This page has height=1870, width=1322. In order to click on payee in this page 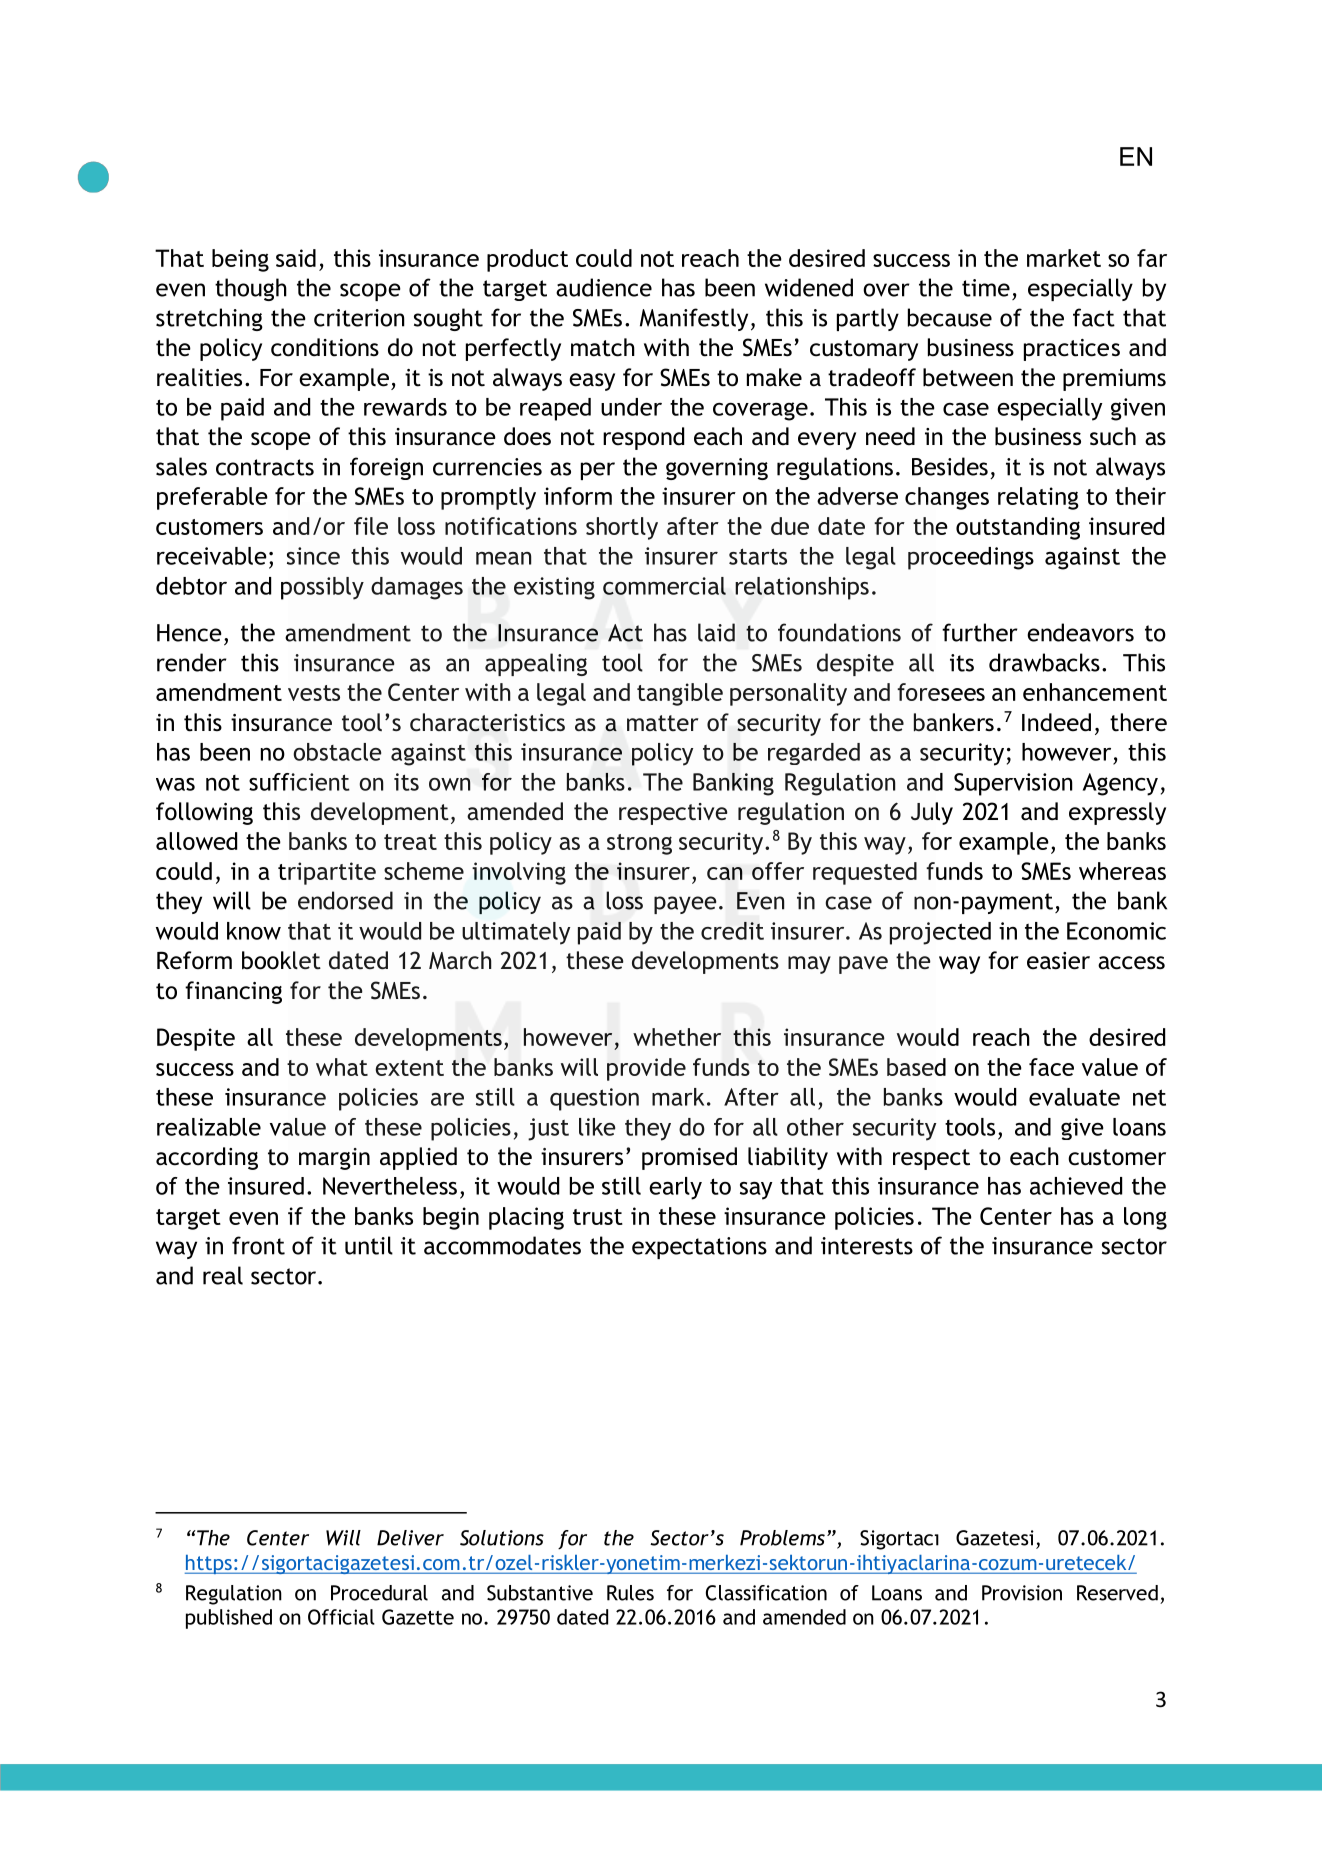, I will do `click(685, 905)`.
